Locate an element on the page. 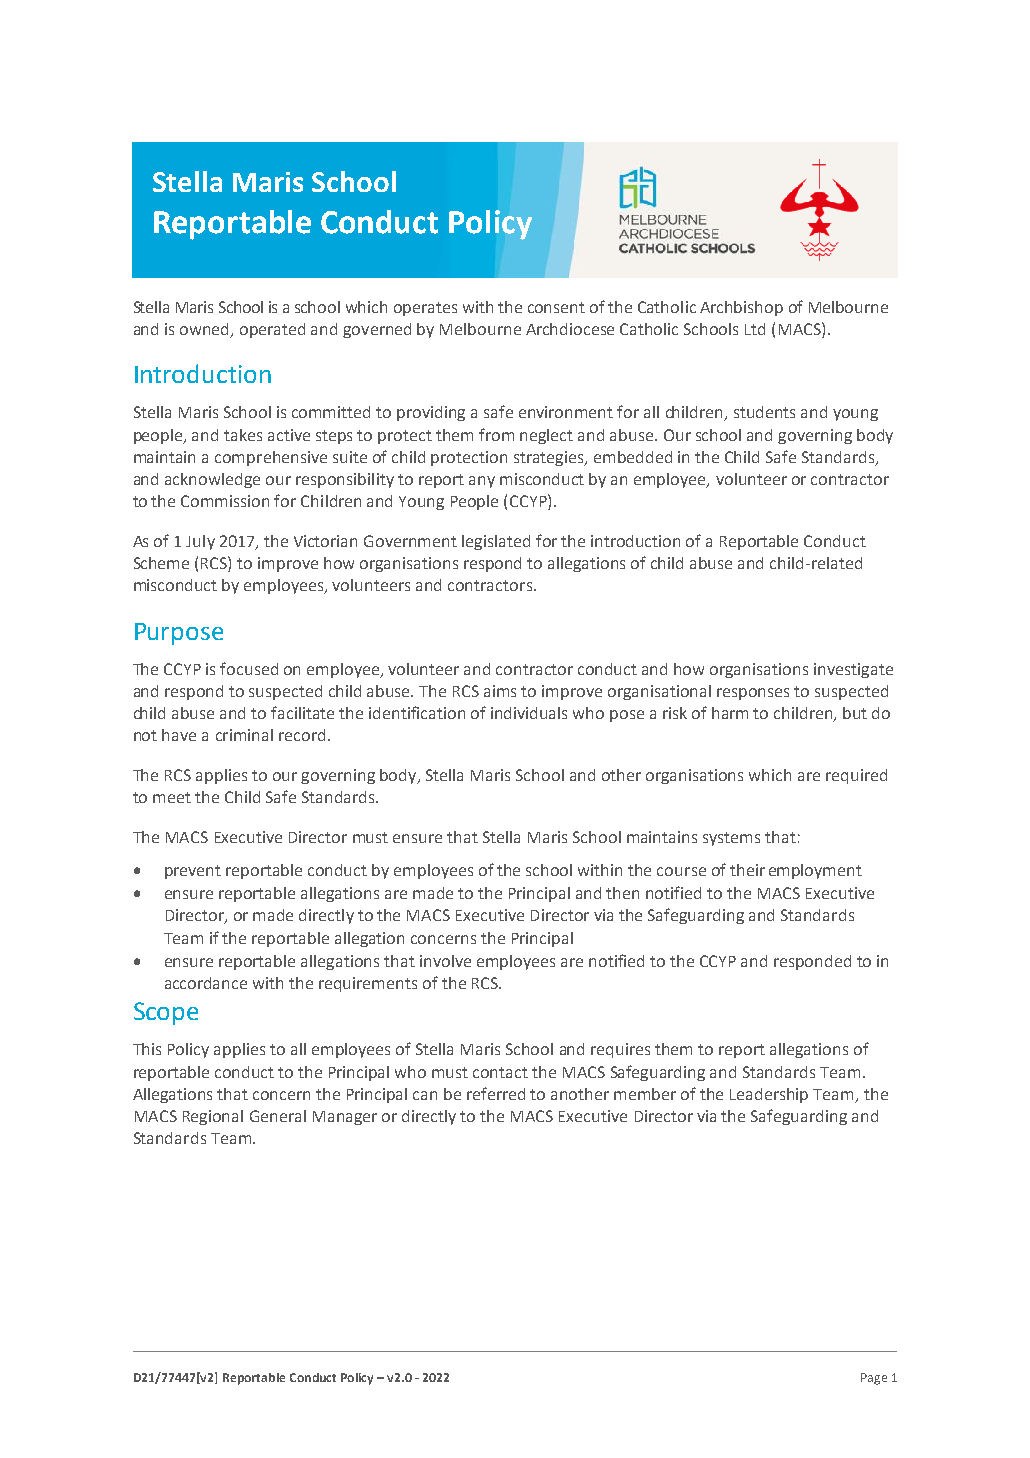 This document has height=1458, width=1030. investigate is located at coordinates (853, 670).
